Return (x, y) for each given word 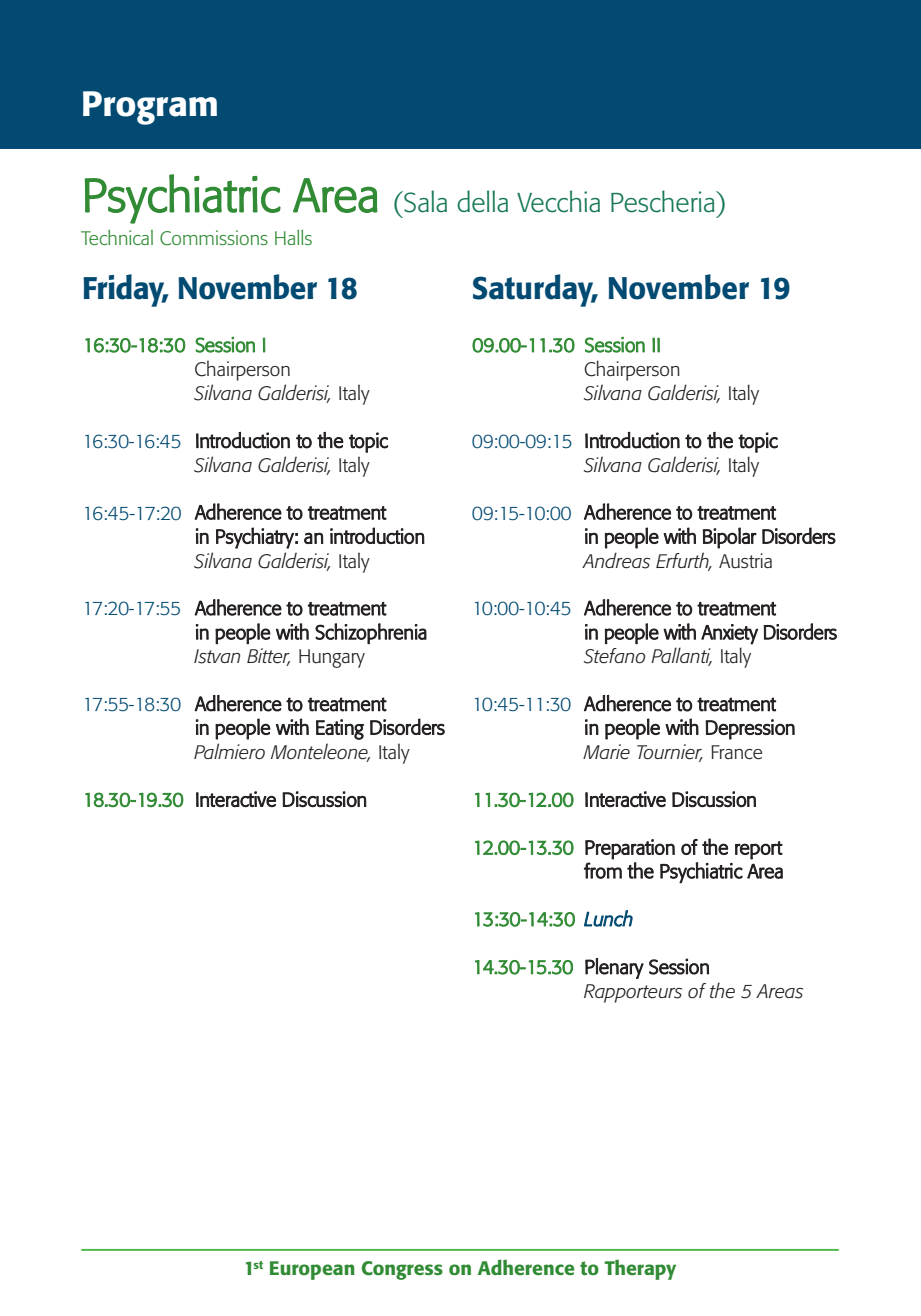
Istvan (217, 656)
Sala (424, 201)
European (312, 1270)
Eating (340, 729)
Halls (293, 237)
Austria (745, 561)
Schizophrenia (371, 633)
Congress (402, 1270)
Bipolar (730, 538)
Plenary (614, 968)
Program (150, 108)
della (482, 201)
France (736, 752)
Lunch (608, 918)
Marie (606, 752)
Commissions (214, 237)
